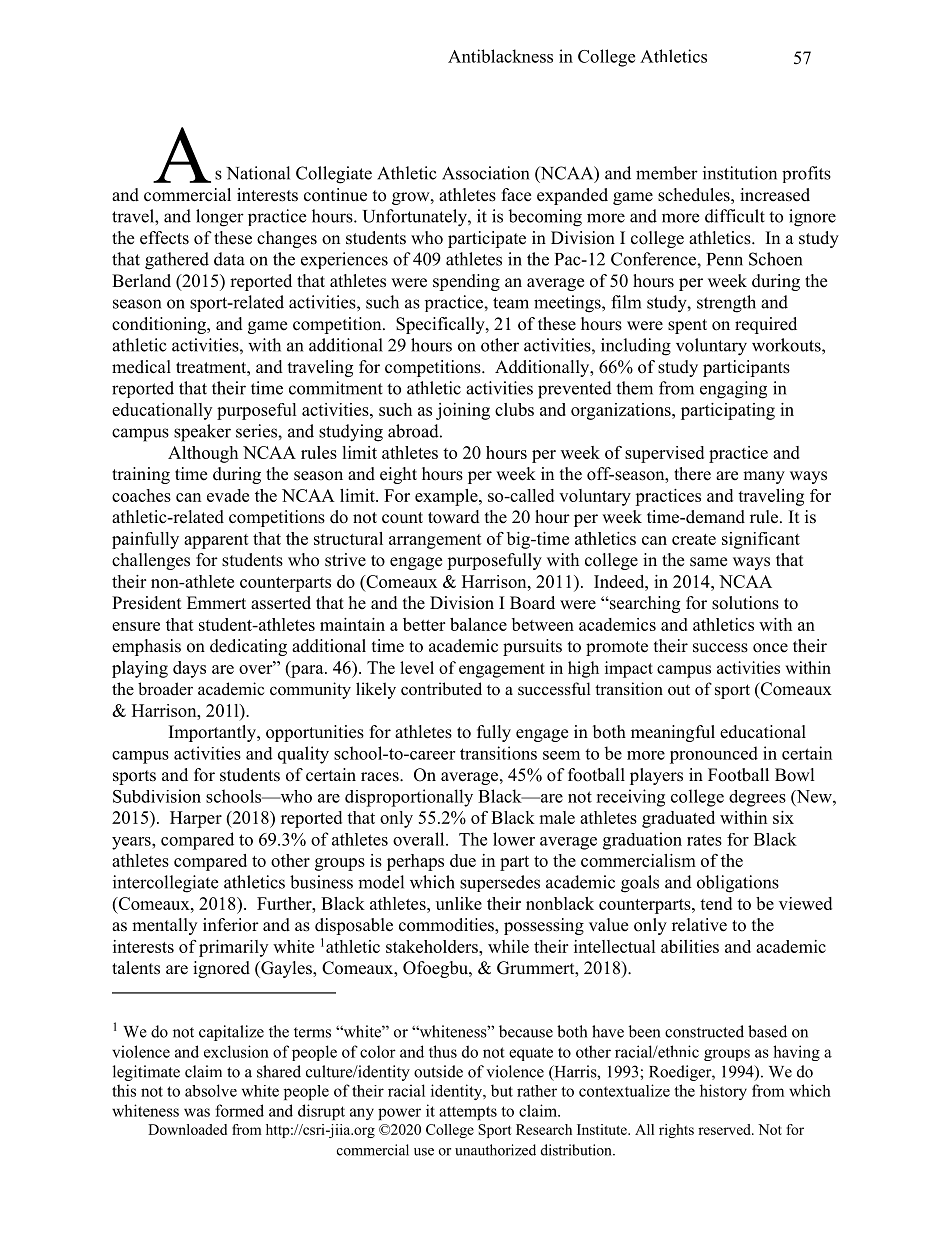 This document has height=1233, width=952. I want to click on contributed, so click(441, 689).
